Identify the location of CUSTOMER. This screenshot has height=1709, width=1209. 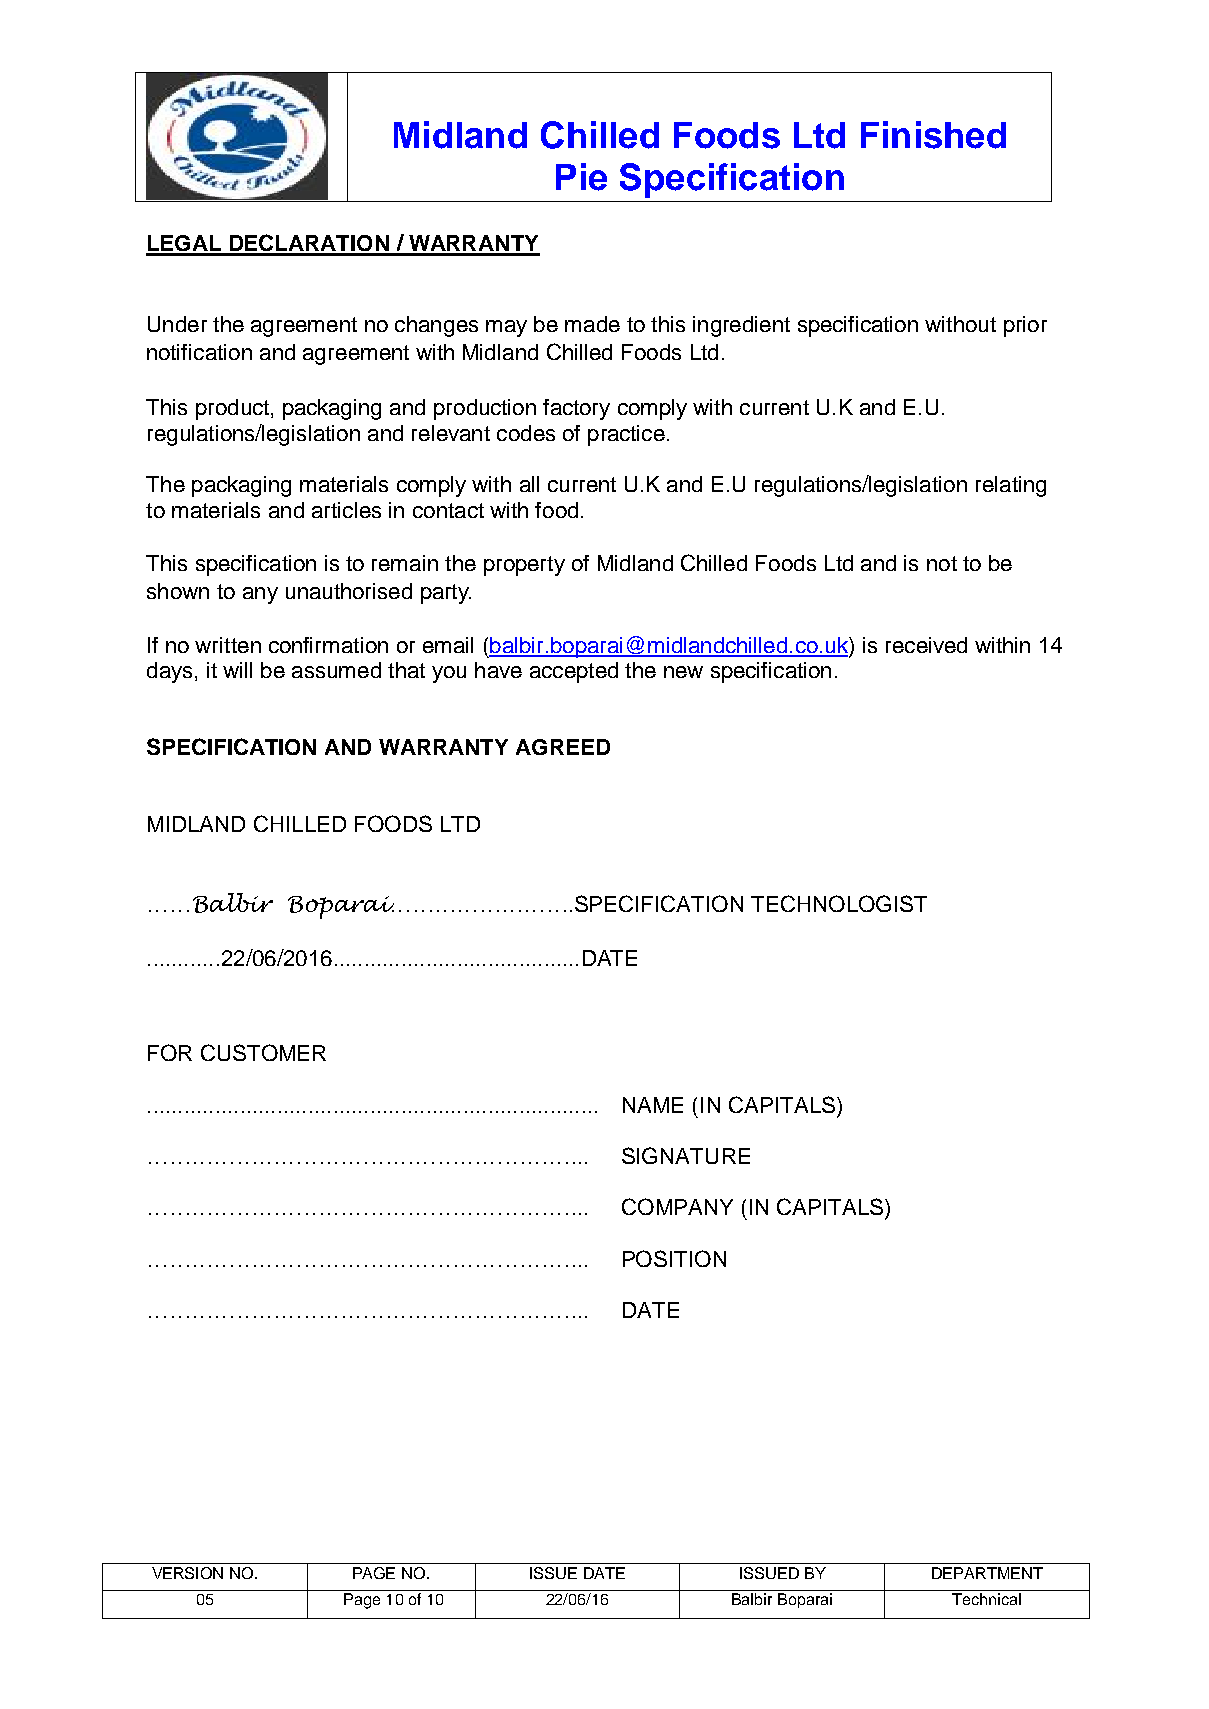
(263, 1052).
